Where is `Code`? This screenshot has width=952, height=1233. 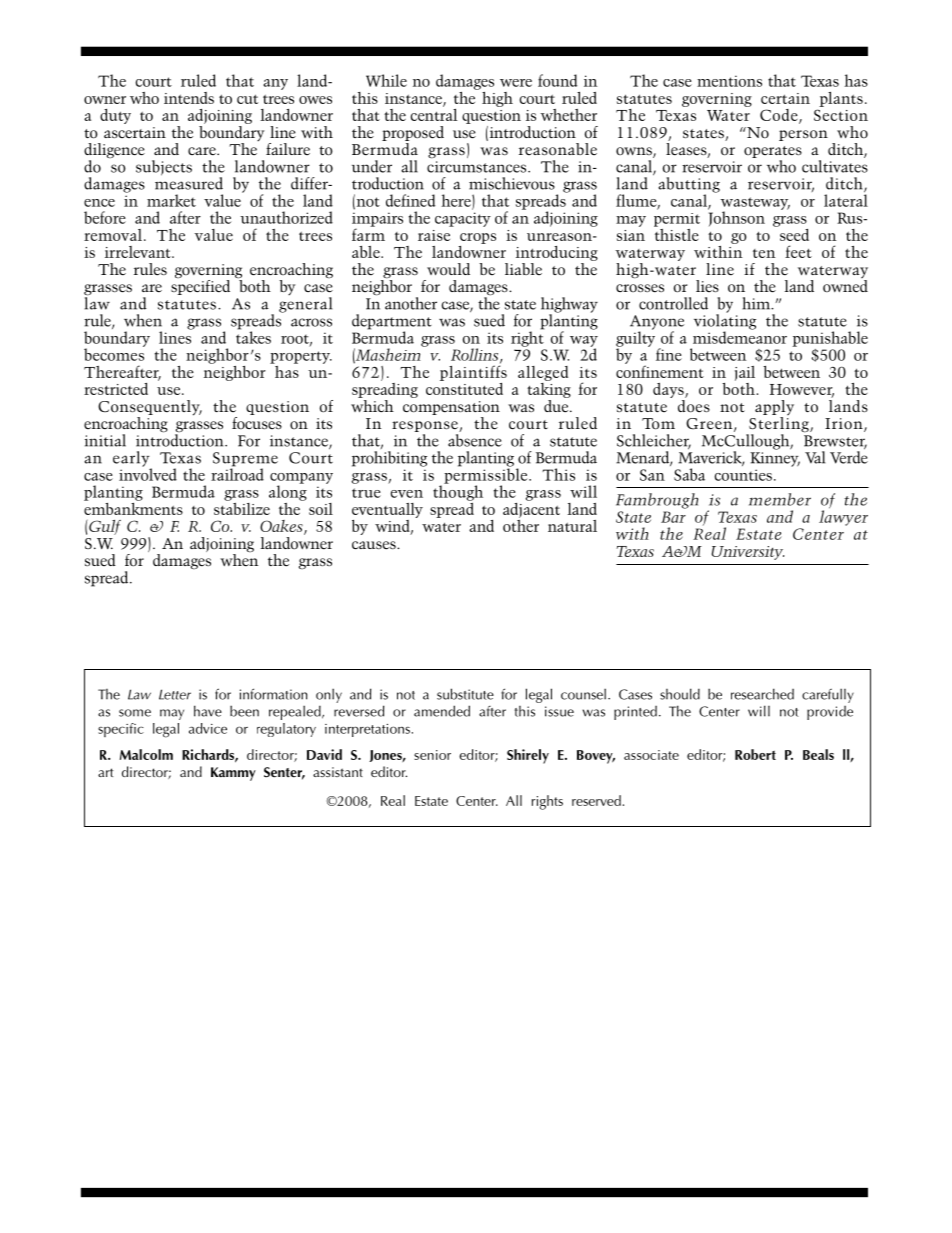
Code is located at coordinates (780, 116).
